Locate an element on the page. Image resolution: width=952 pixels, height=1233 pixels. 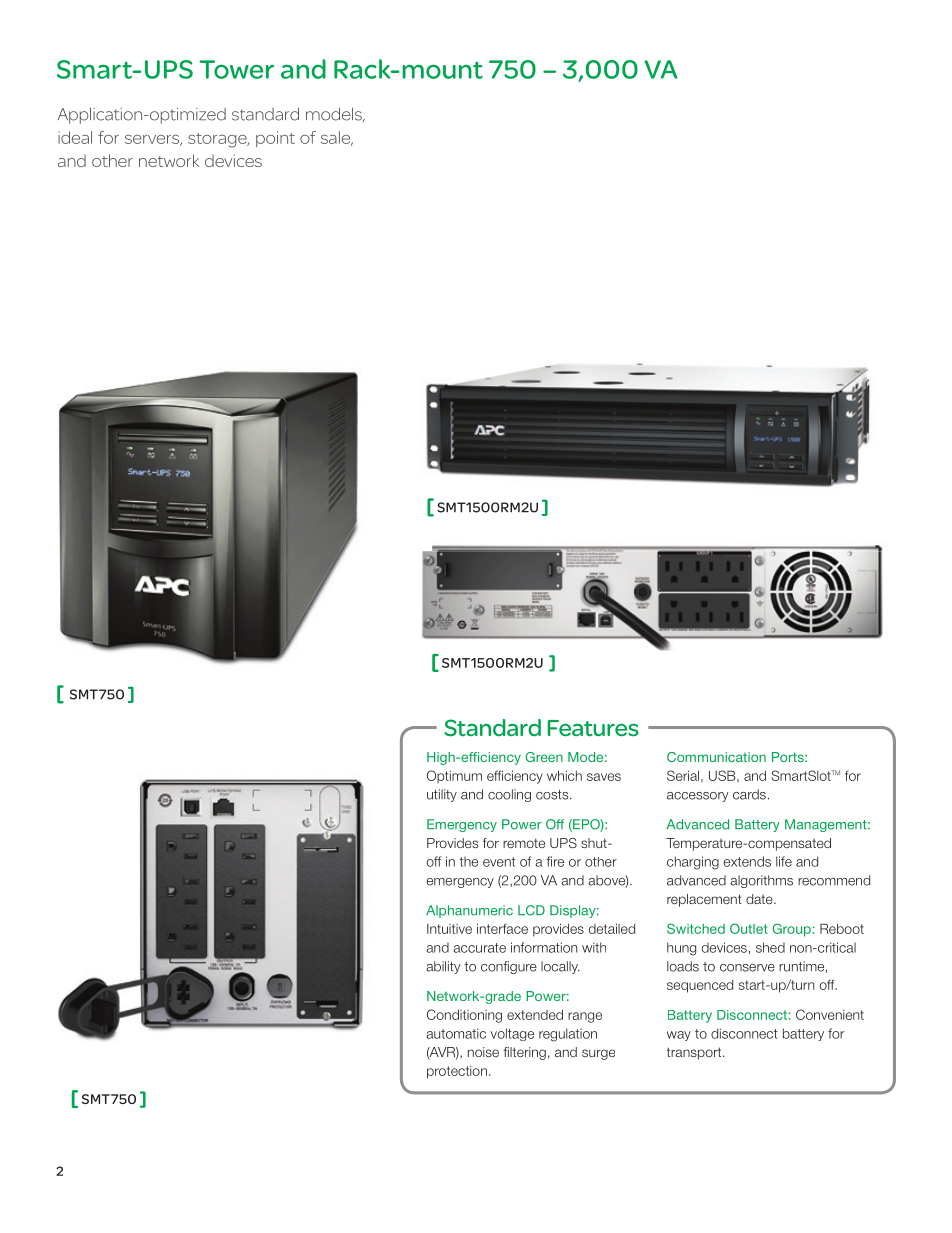
Tower is located at coordinates (236, 69).
